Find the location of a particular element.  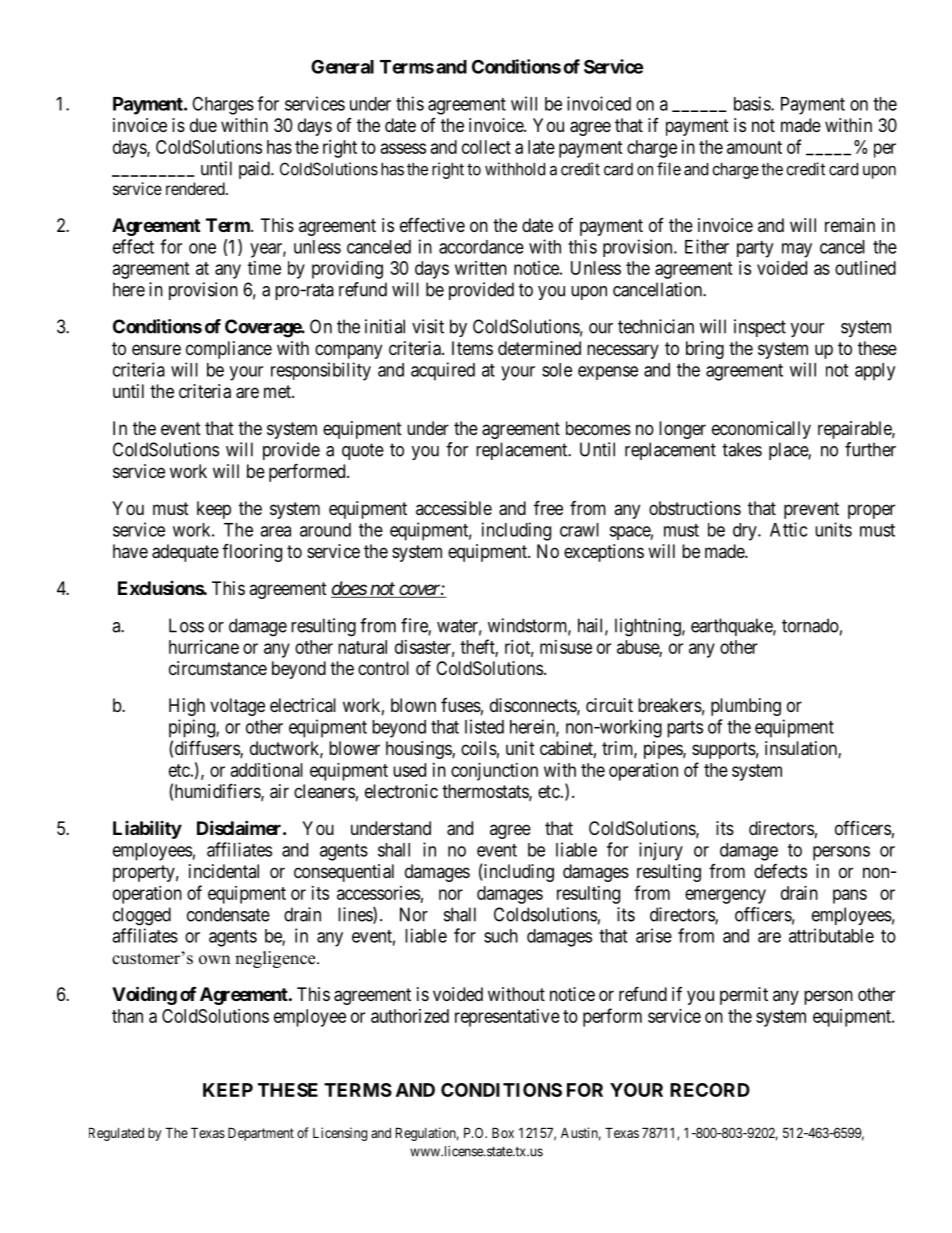

met is located at coordinates (278, 391).
